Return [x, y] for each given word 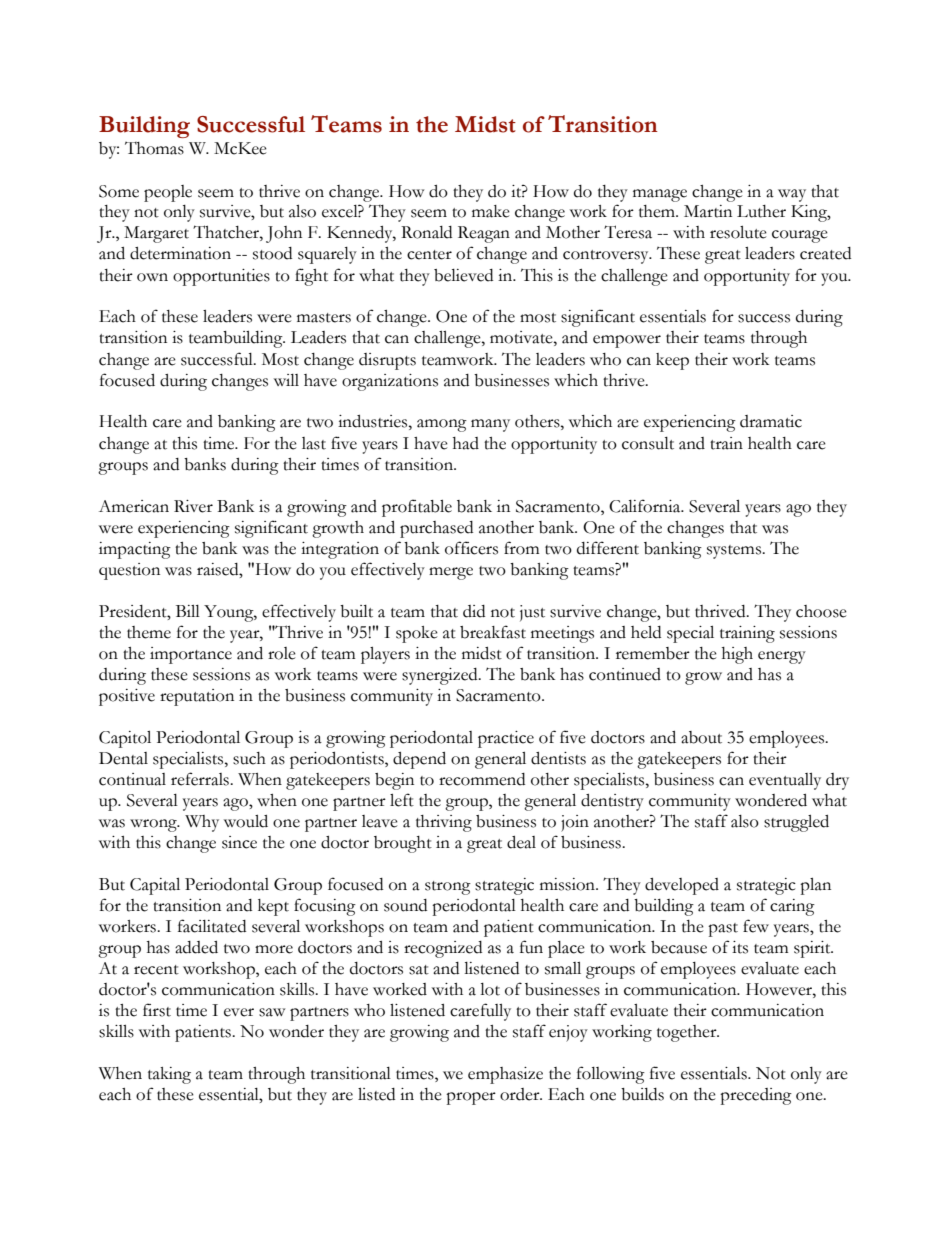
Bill [188, 611]
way [792, 195]
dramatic [771, 421]
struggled [796, 823]
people [168, 193]
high [737, 655]
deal [521, 842]
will [286, 380]
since [239, 842]
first [157, 1010]
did [474, 611]
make [491, 211]
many [490, 425]
